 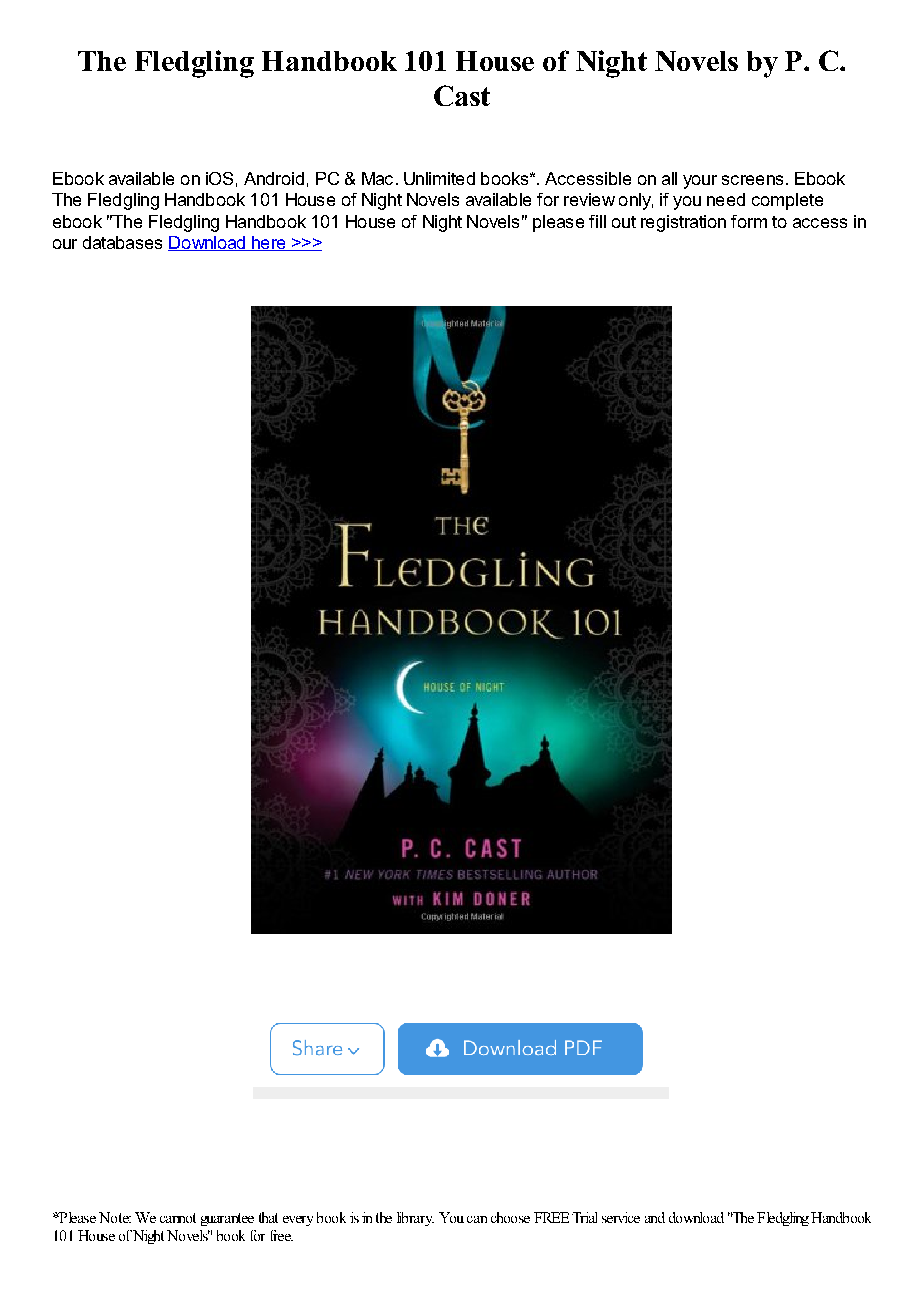 What do you see at coordinates (377, 178) in the screenshot?
I see `Mac` at bounding box center [377, 178].
